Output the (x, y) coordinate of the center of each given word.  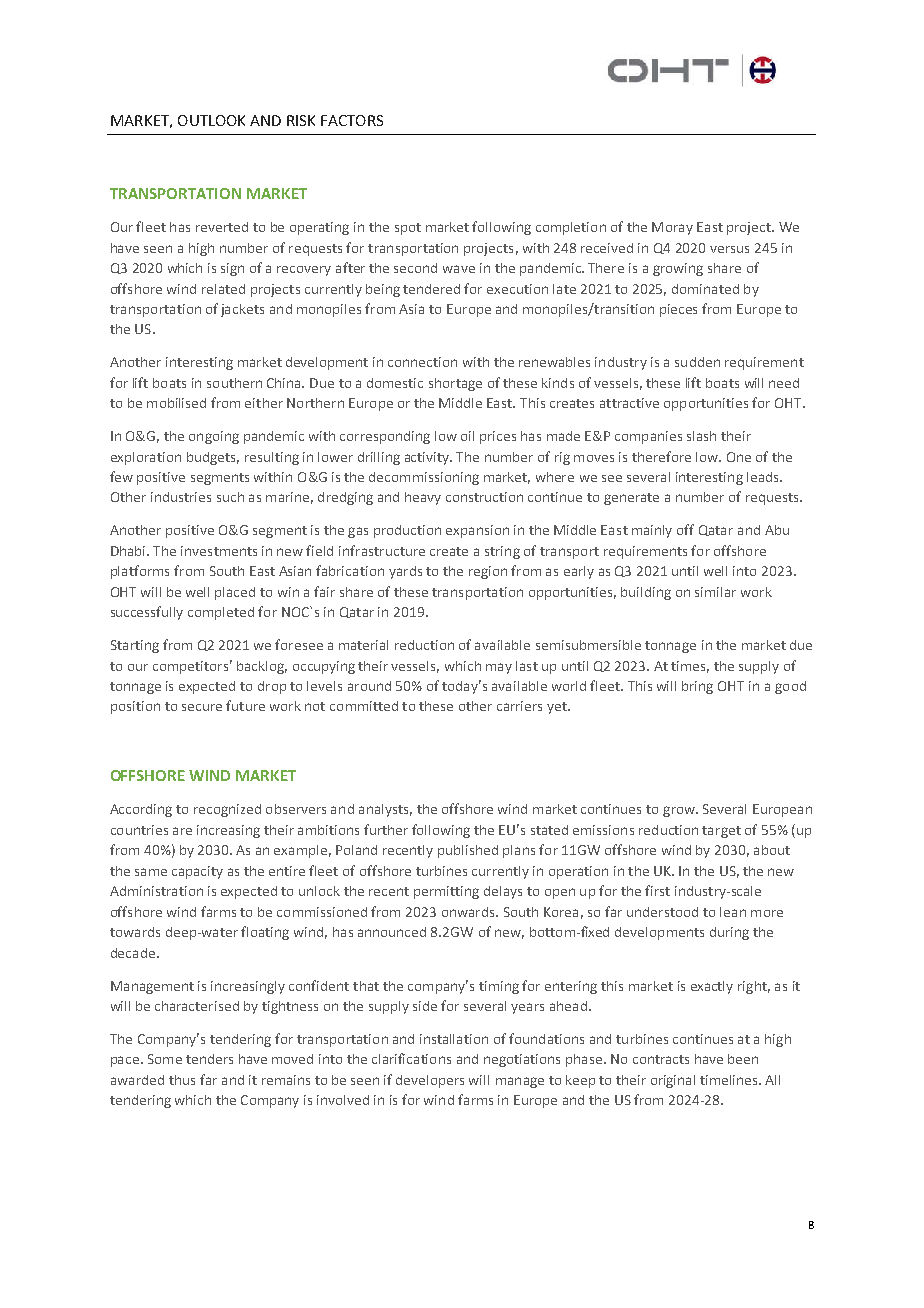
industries (181, 497)
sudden (697, 362)
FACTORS (352, 120)
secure (202, 707)
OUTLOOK (211, 120)
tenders (209, 1059)
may (499, 668)
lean (733, 912)
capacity (197, 872)
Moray (672, 228)
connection (422, 362)
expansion (477, 531)
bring (697, 687)
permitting (446, 892)
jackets (242, 310)
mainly (652, 531)
